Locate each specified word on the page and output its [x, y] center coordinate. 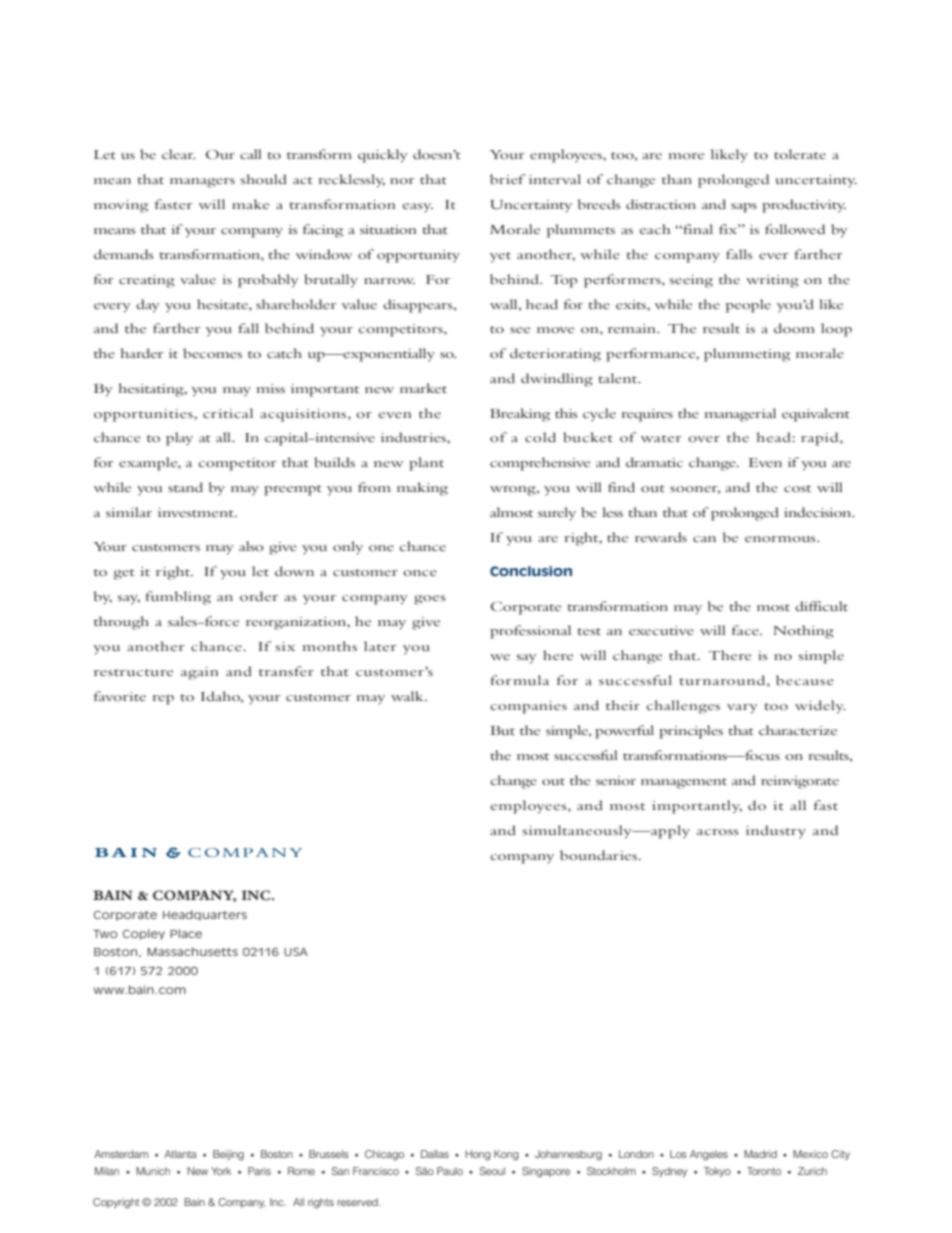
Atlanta [180, 1154]
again [199, 673]
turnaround [724, 680]
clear [179, 154]
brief [507, 179]
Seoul [492, 1171]
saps [744, 208]
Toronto [764, 1171]
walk [408, 696]
